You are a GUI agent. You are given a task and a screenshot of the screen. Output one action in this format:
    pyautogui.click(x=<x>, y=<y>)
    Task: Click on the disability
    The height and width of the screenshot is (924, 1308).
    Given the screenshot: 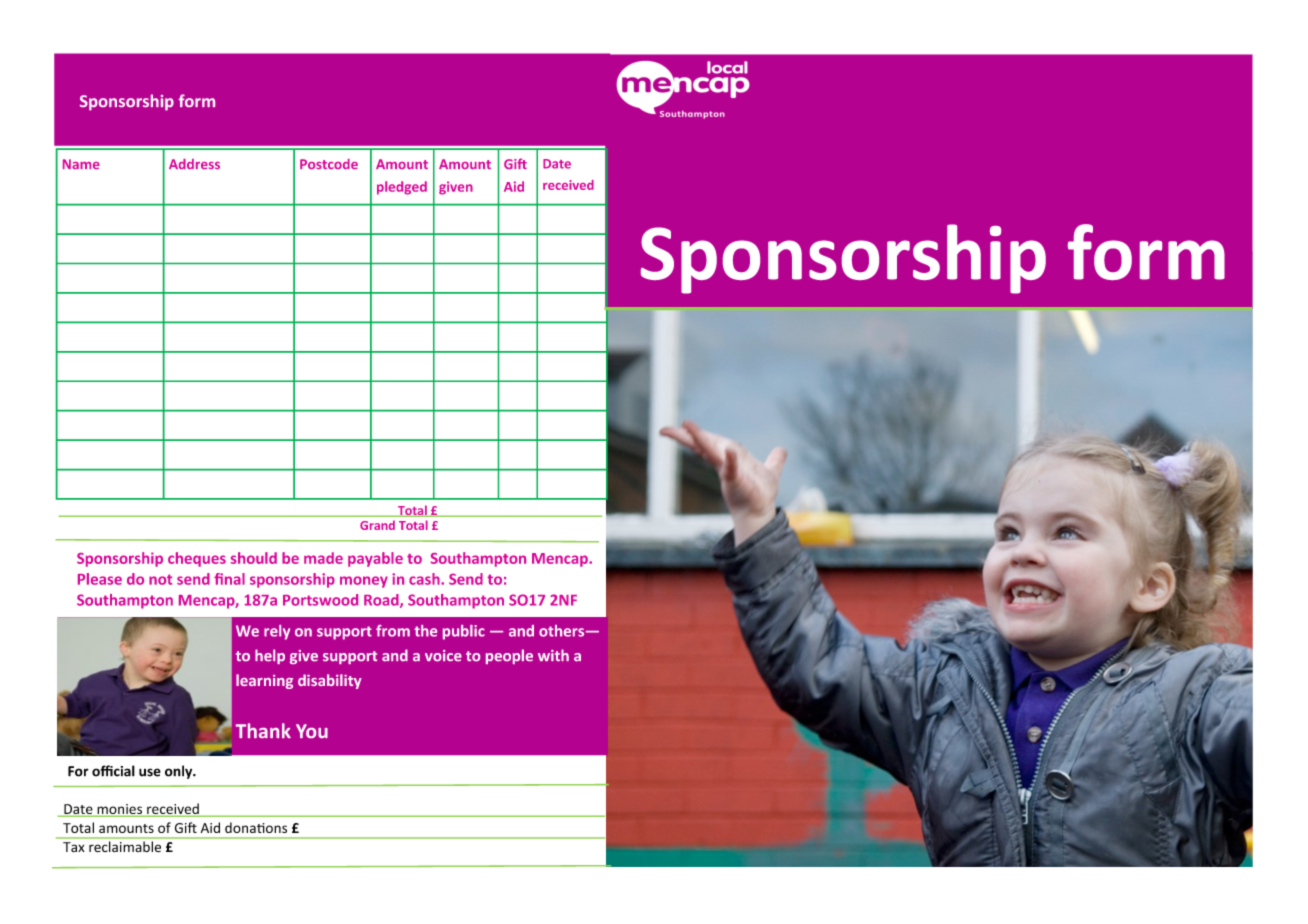 What is the action you would take?
    pyautogui.click(x=330, y=681)
